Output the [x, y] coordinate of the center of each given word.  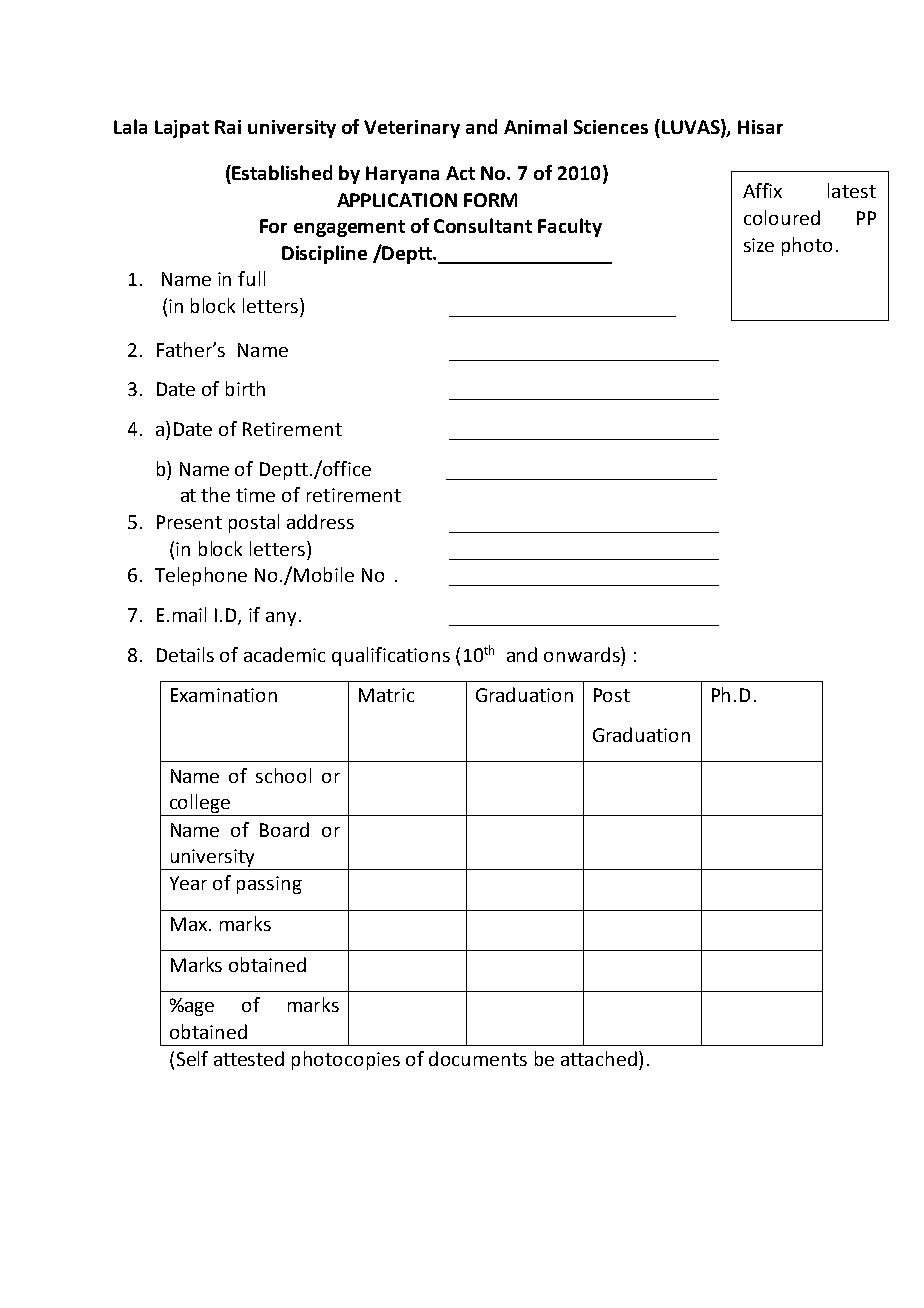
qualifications [391, 656]
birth [245, 388]
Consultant [483, 225]
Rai [228, 127]
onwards [583, 654]
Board [284, 829]
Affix [762, 190]
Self [192, 1058]
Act [460, 173]
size [759, 245]
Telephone [201, 576]
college [200, 803]
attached [599, 1058]
